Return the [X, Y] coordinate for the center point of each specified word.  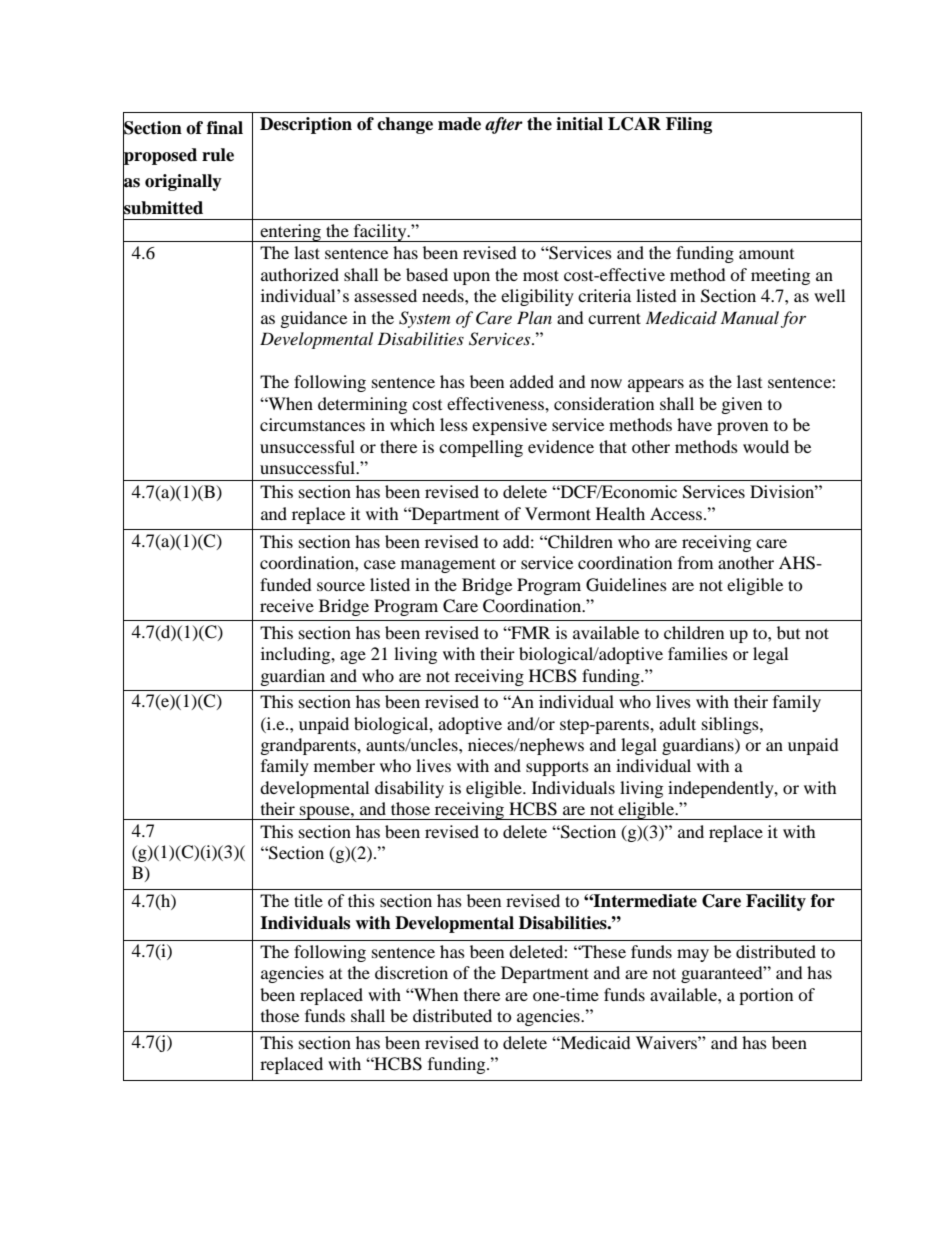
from [695, 562]
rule [218, 155]
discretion [411, 972]
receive [287, 605]
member [344, 765]
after [504, 125]
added [532, 381]
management [448, 565]
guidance [314, 319]
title [308, 900]
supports [557, 769]
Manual [750, 317]
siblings [731, 725]
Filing [689, 125]
